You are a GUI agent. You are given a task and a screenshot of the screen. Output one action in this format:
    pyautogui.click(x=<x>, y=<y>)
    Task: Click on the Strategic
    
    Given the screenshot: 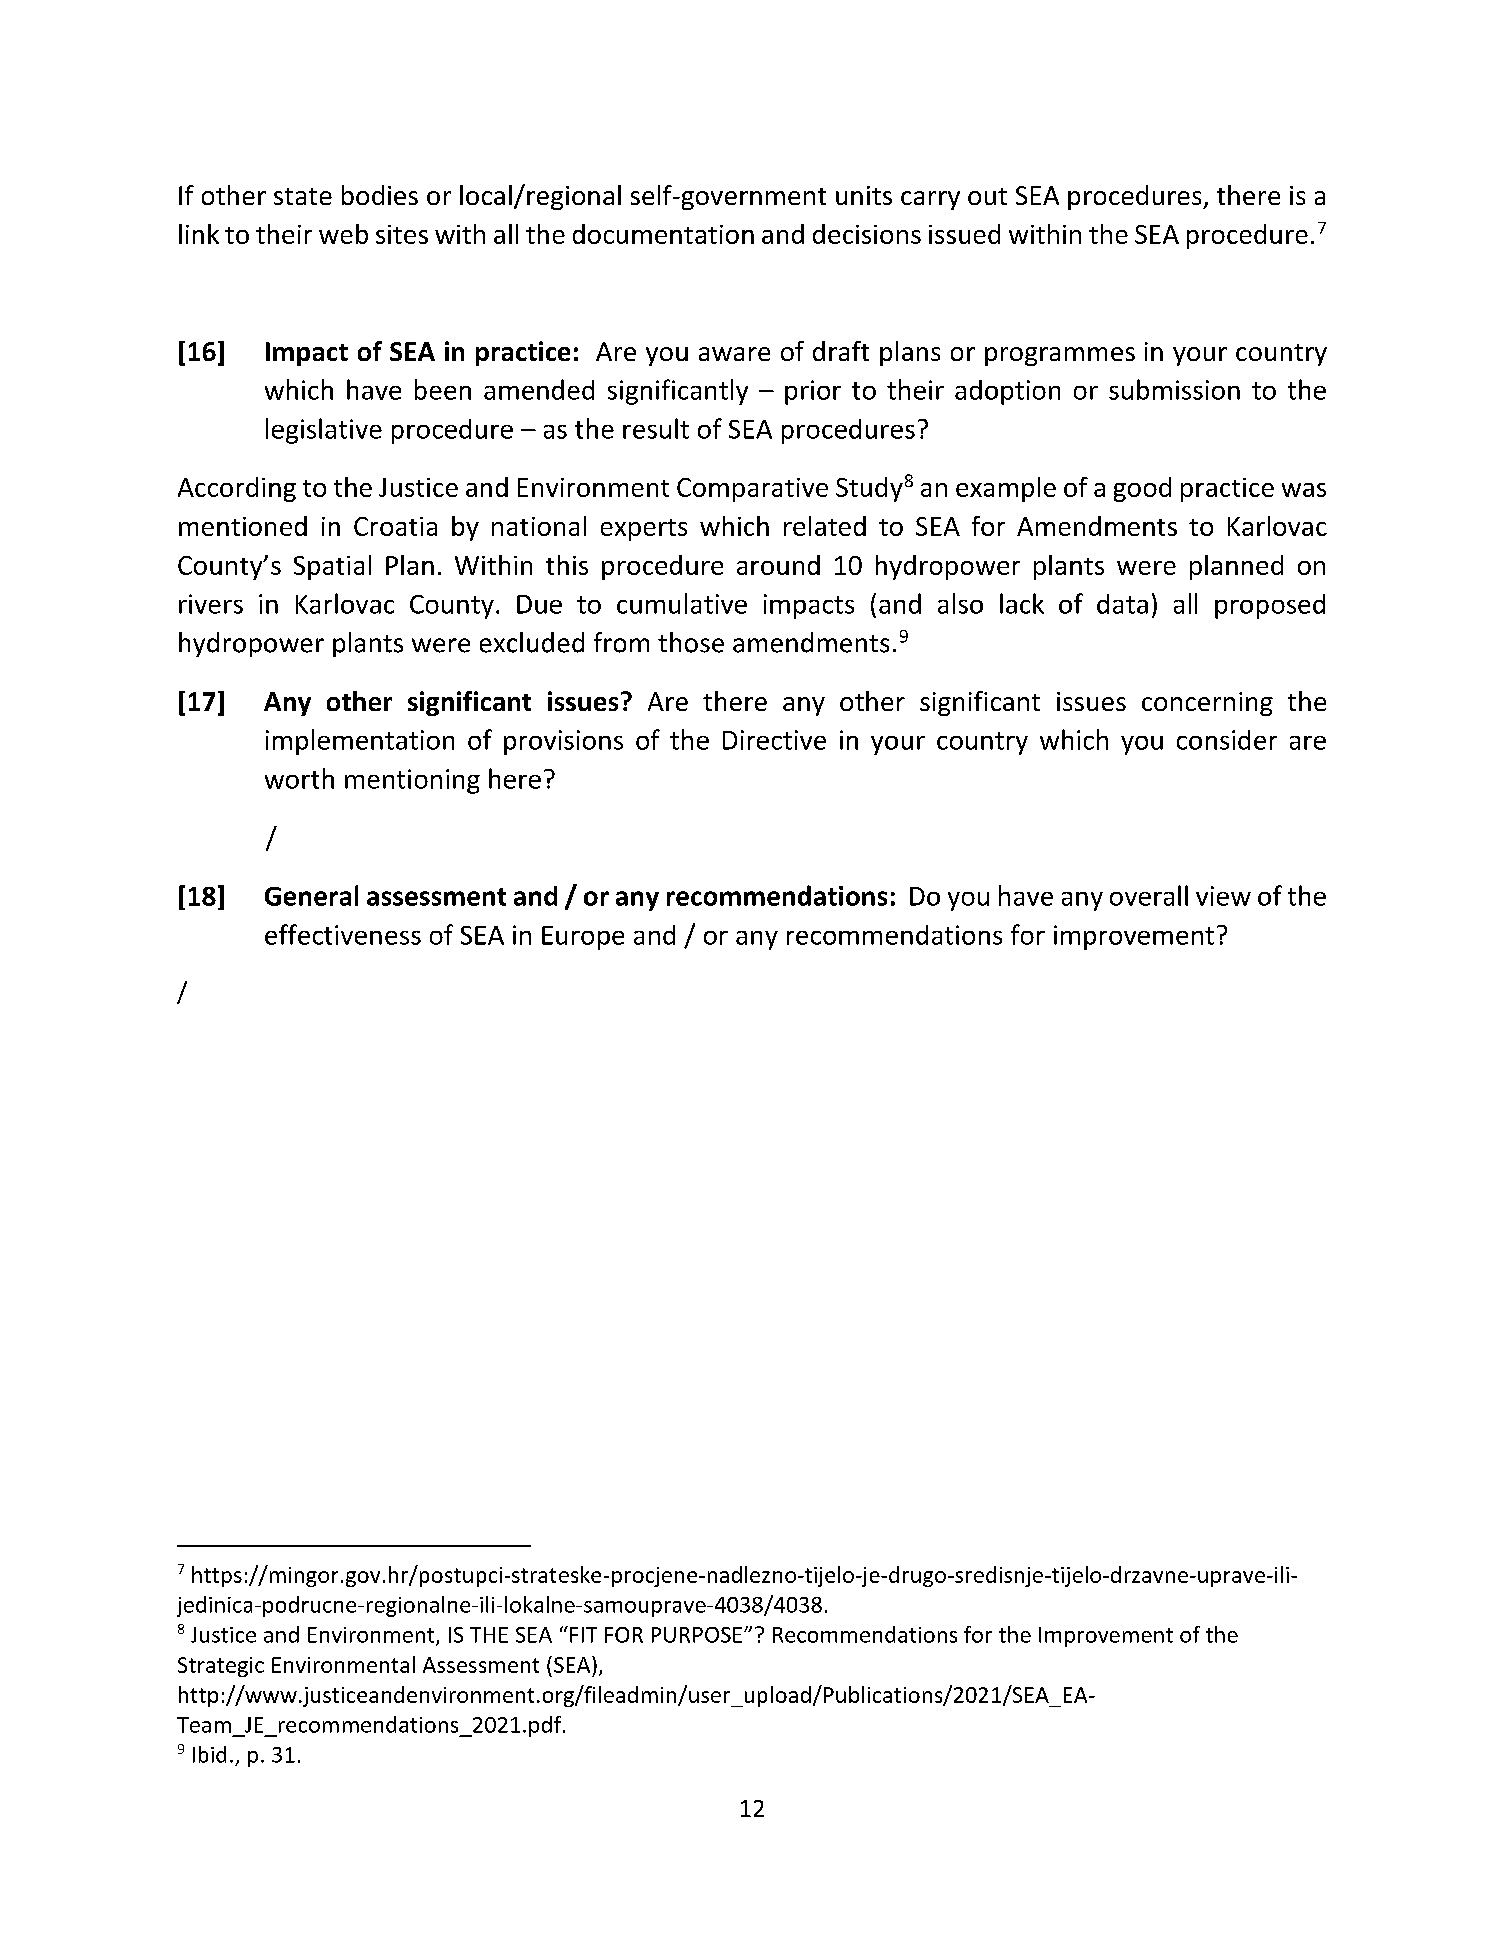 What is the action you would take?
    pyautogui.click(x=221, y=1667)
